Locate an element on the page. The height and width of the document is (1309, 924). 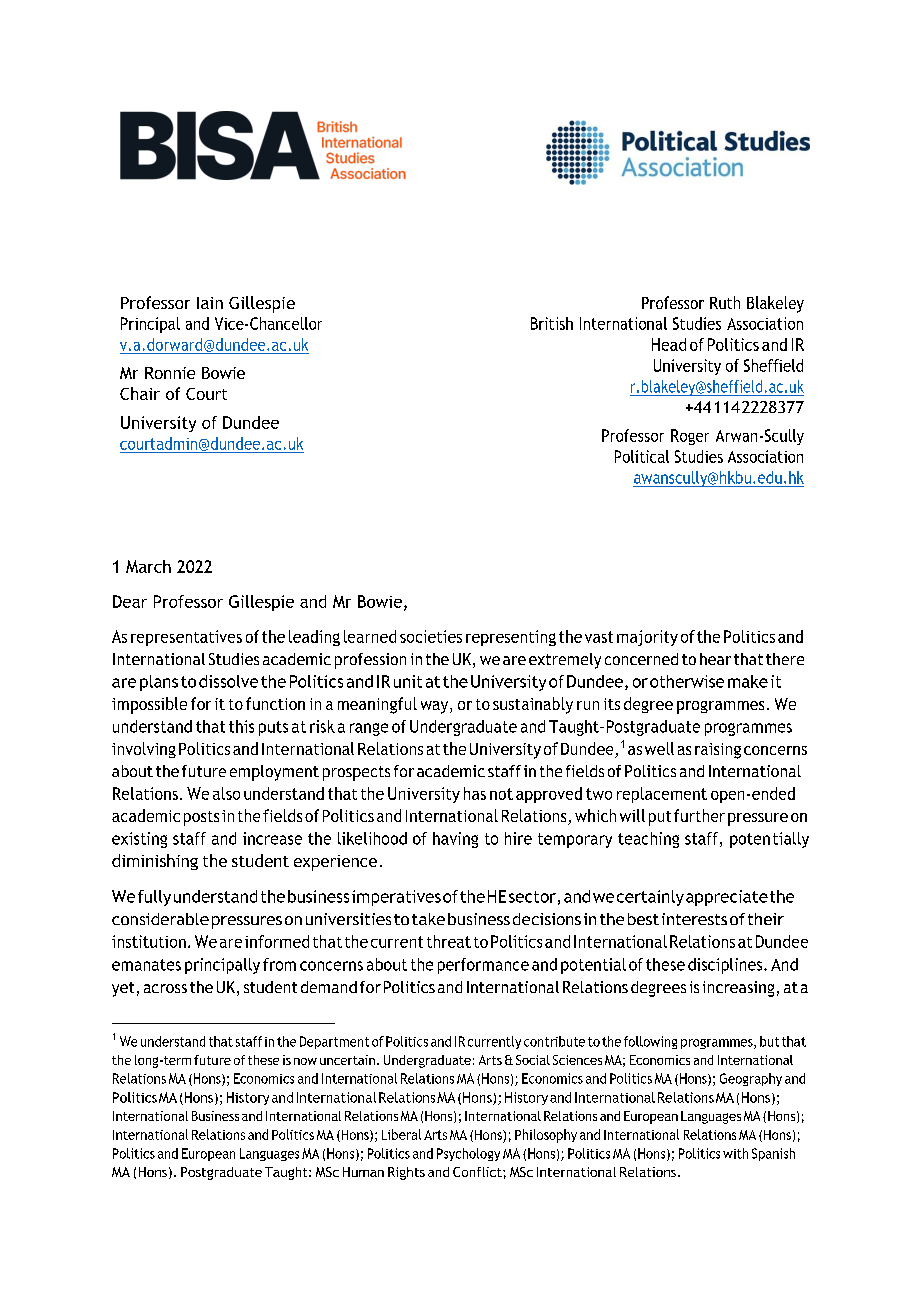
way is located at coordinates (436, 707).
